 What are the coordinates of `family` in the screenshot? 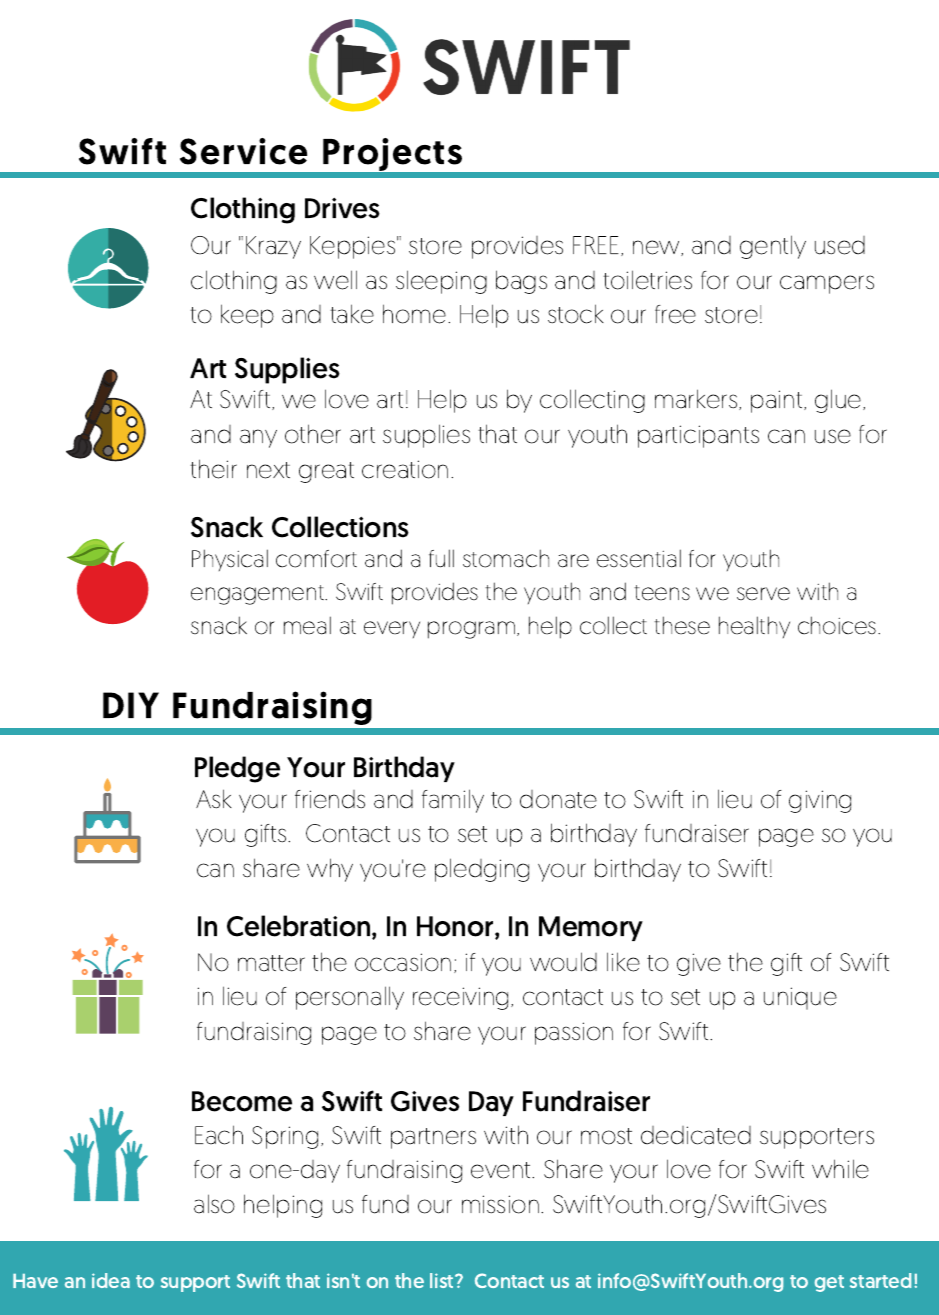 It's located at (453, 801).
